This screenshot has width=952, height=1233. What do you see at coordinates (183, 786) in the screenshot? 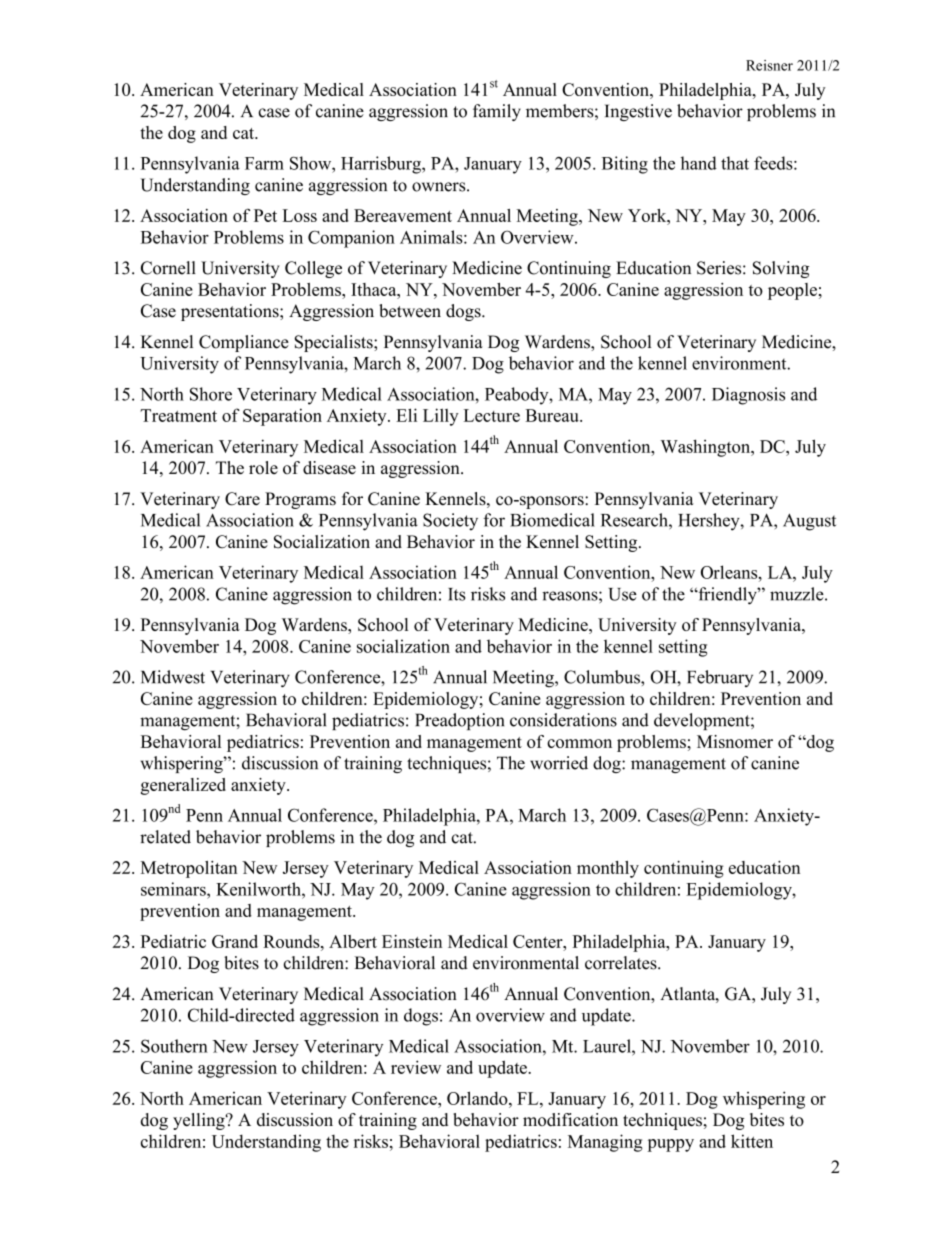
I see `generalized` at bounding box center [183, 786].
